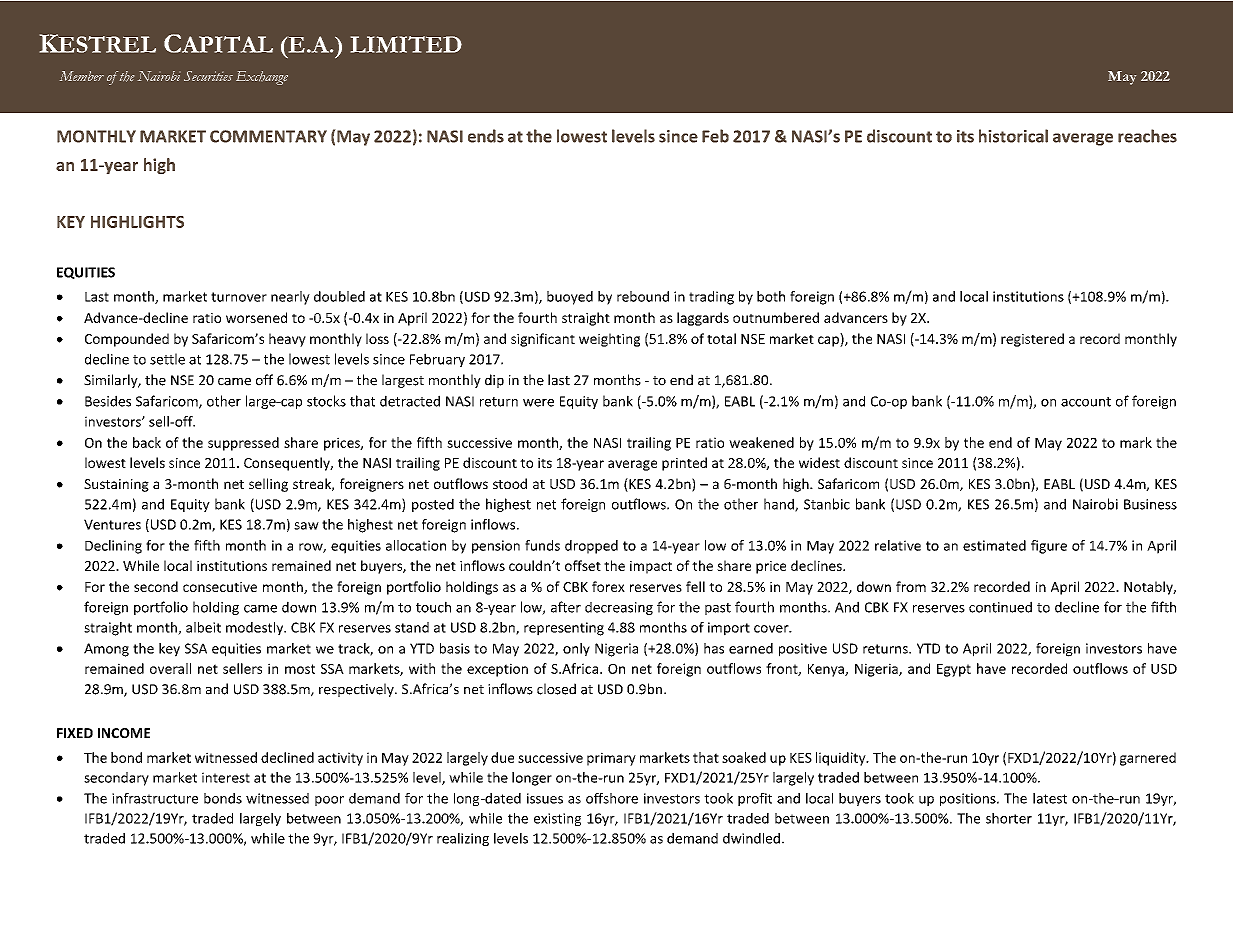  What do you see at coordinates (406, 44) in the screenshot?
I see `LIMITED` at bounding box center [406, 44].
